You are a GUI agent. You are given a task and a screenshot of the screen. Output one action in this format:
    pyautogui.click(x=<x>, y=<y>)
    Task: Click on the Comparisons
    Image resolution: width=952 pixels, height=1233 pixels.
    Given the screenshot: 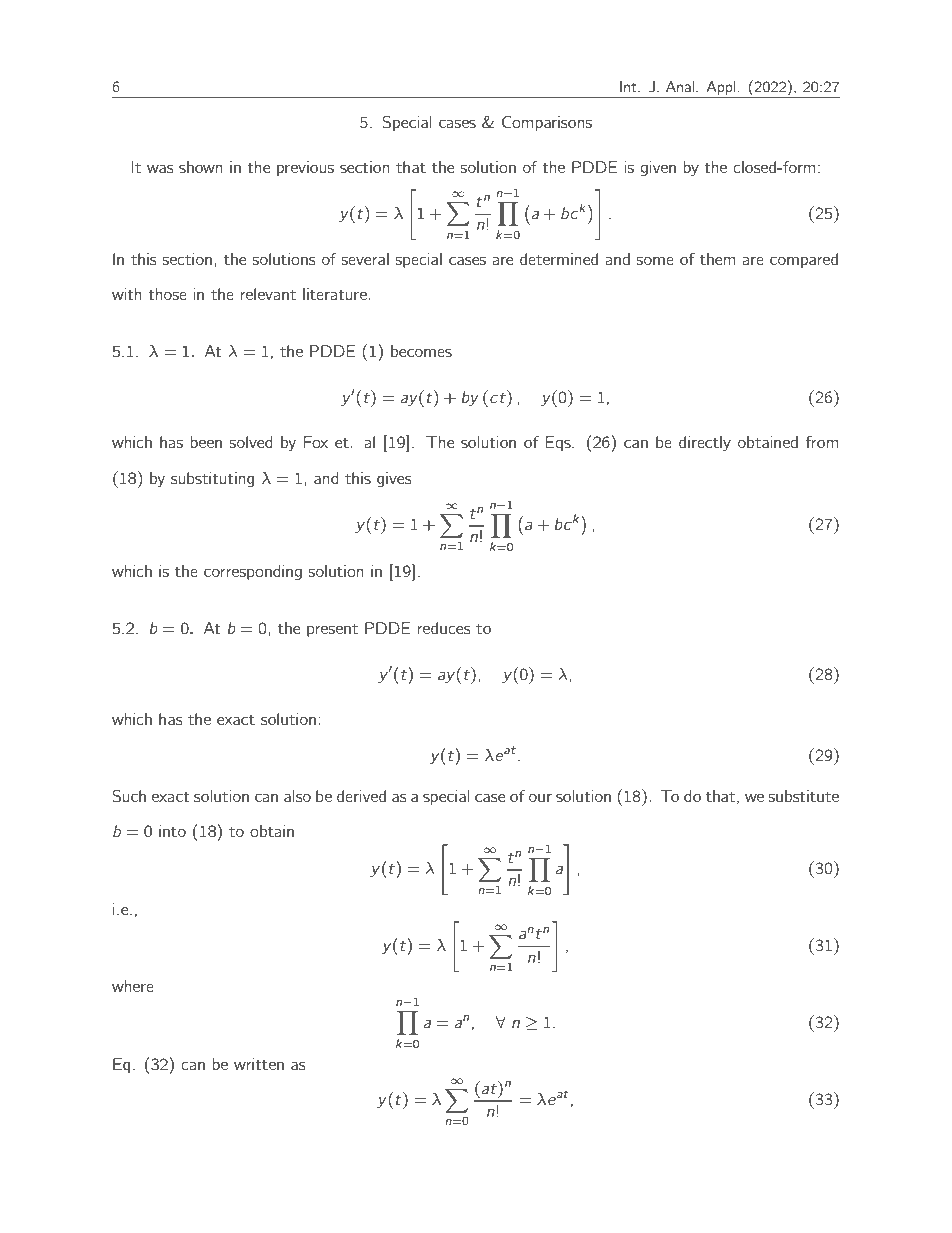 What is the action you would take?
    pyautogui.click(x=547, y=123)
